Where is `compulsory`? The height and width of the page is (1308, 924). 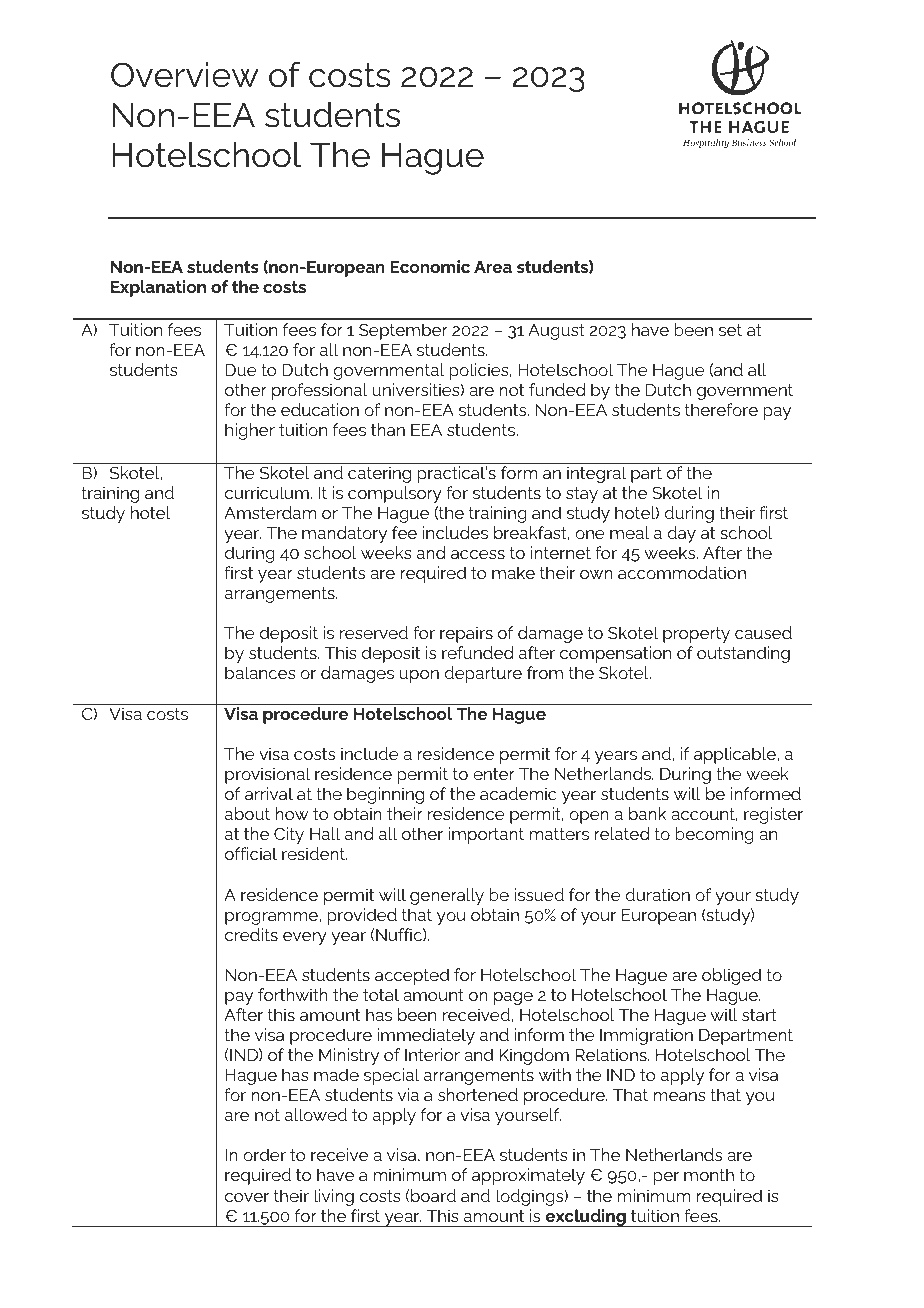
compulsory is located at coordinates (395, 494).
